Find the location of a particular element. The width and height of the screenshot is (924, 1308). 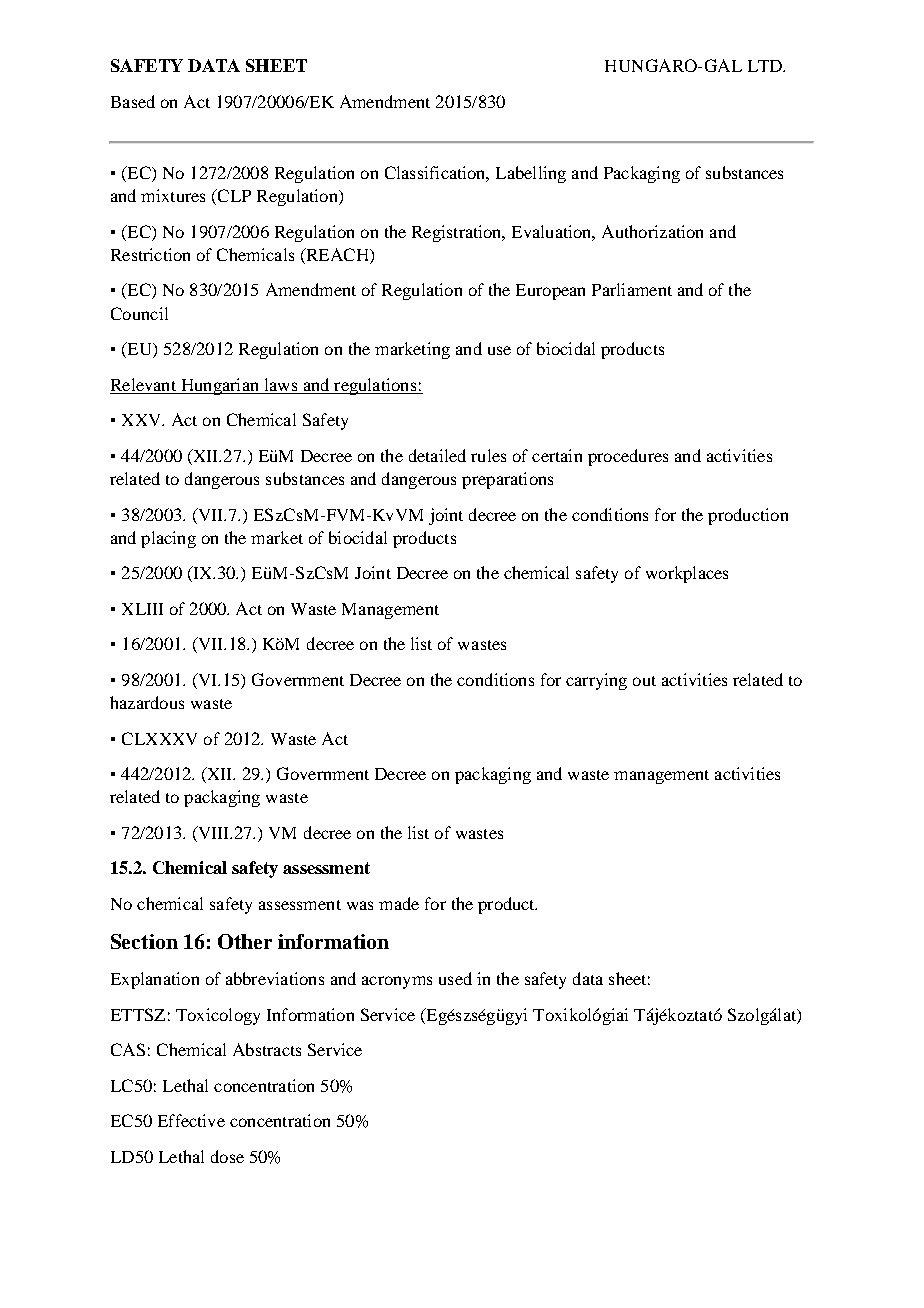

Based is located at coordinates (133, 101).
